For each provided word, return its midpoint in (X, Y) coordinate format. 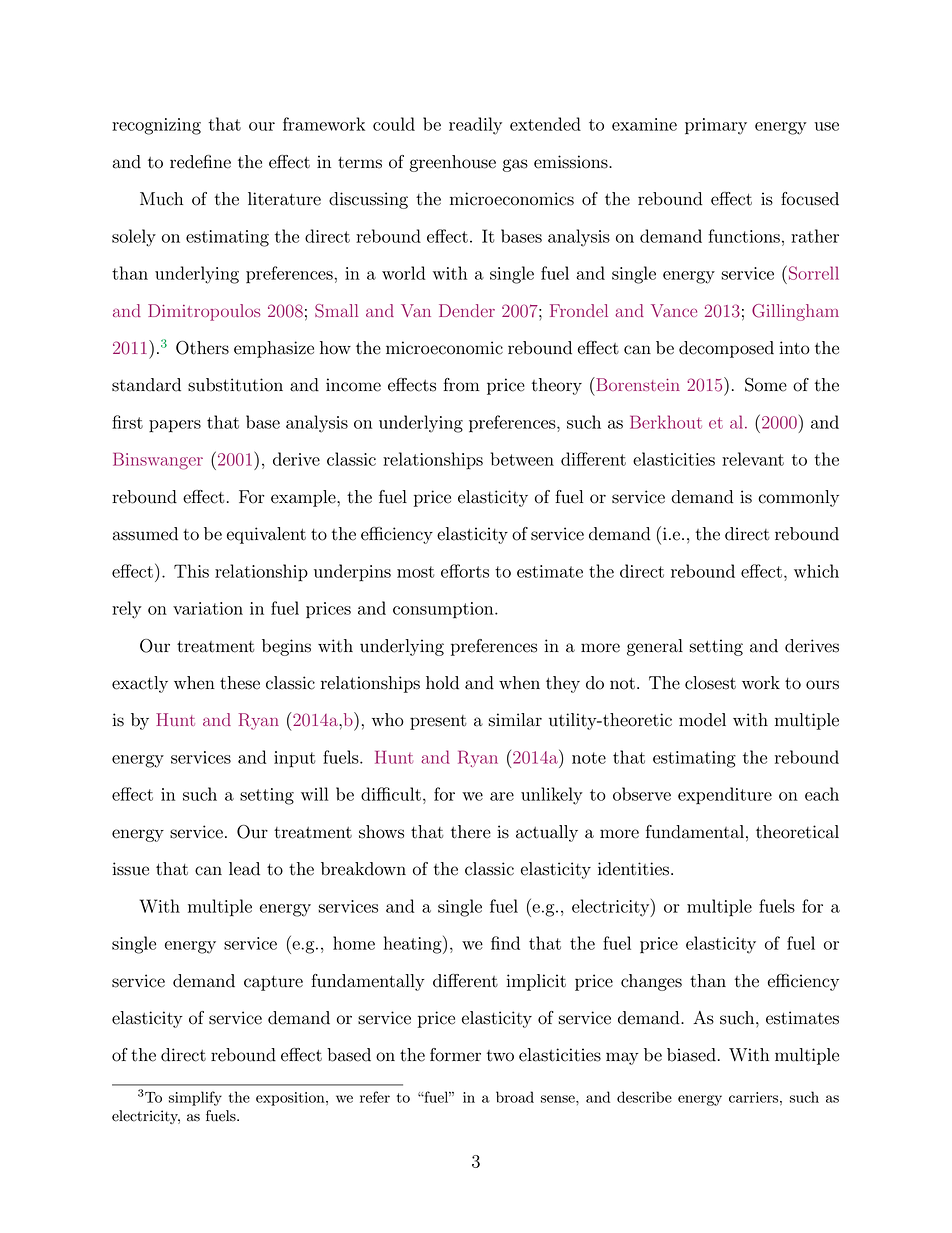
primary (716, 126)
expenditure (725, 796)
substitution (235, 385)
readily (475, 126)
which (816, 571)
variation (208, 608)
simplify (195, 1098)
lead (244, 869)
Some (766, 385)
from (461, 385)
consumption (444, 610)
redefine (200, 162)
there (471, 832)
